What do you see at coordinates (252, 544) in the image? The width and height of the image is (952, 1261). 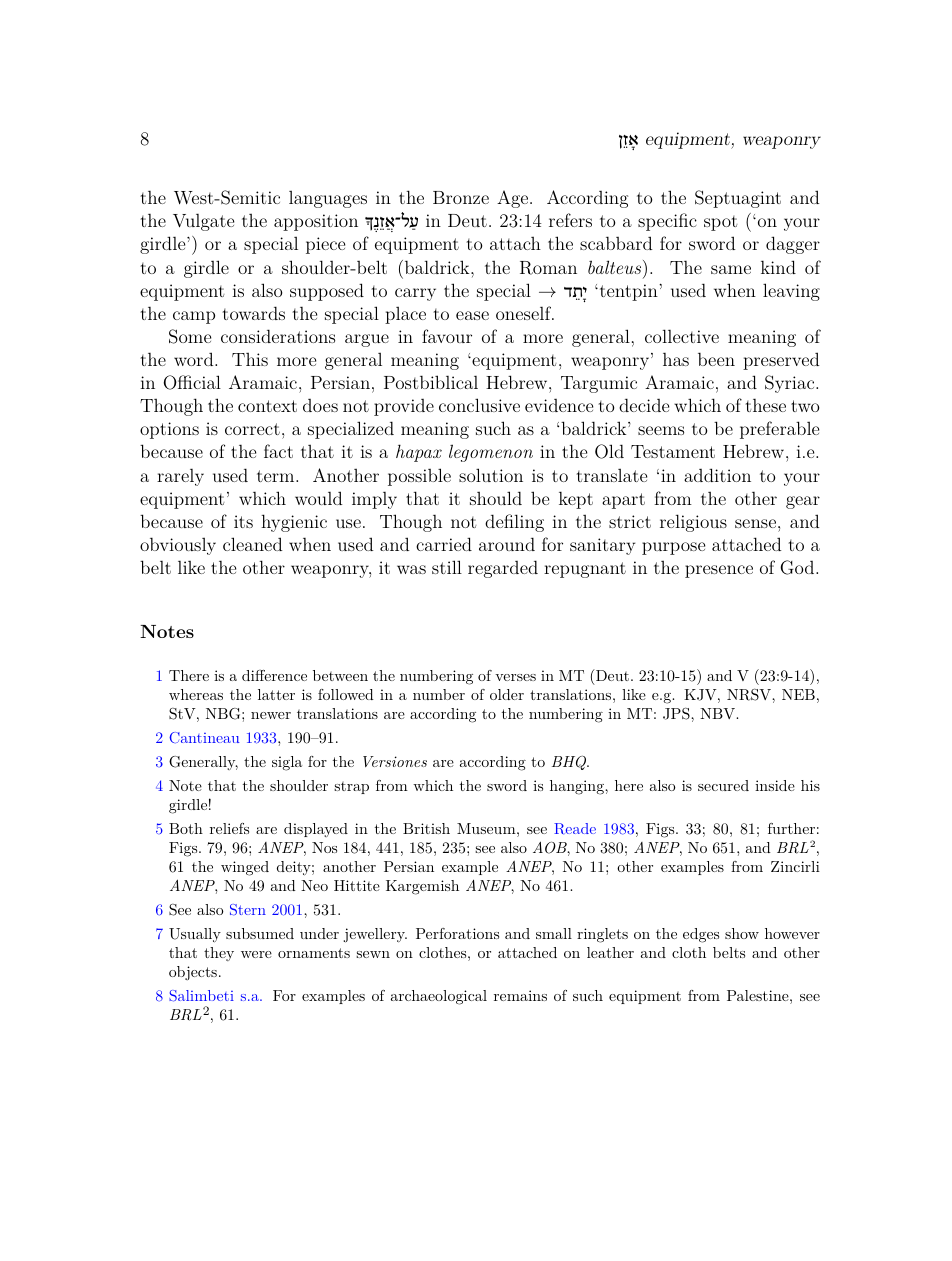 I see `cleaned` at bounding box center [252, 544].
